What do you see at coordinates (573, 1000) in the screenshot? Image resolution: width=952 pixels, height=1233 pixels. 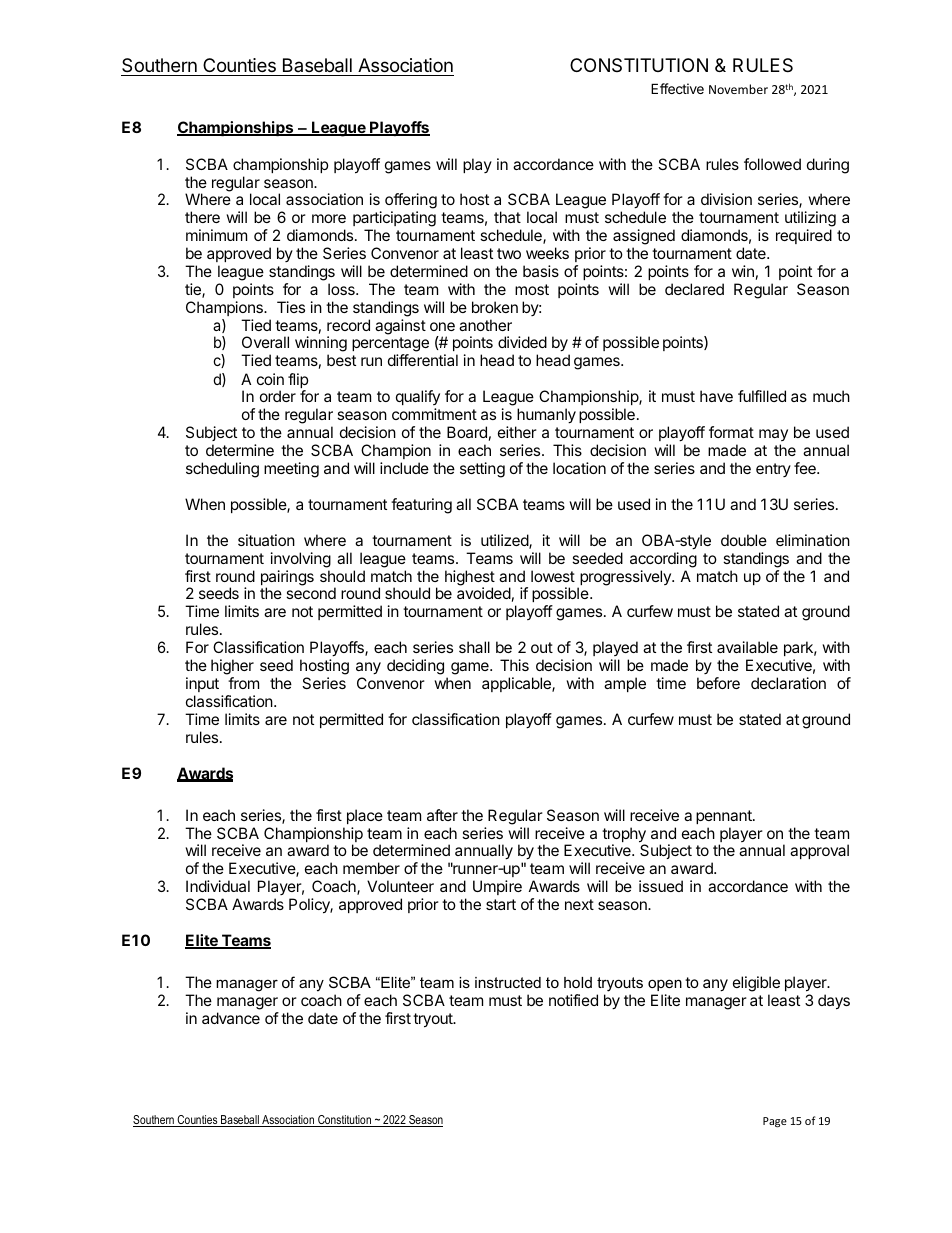 I see `notified` at bounding box center [573, 1000].
